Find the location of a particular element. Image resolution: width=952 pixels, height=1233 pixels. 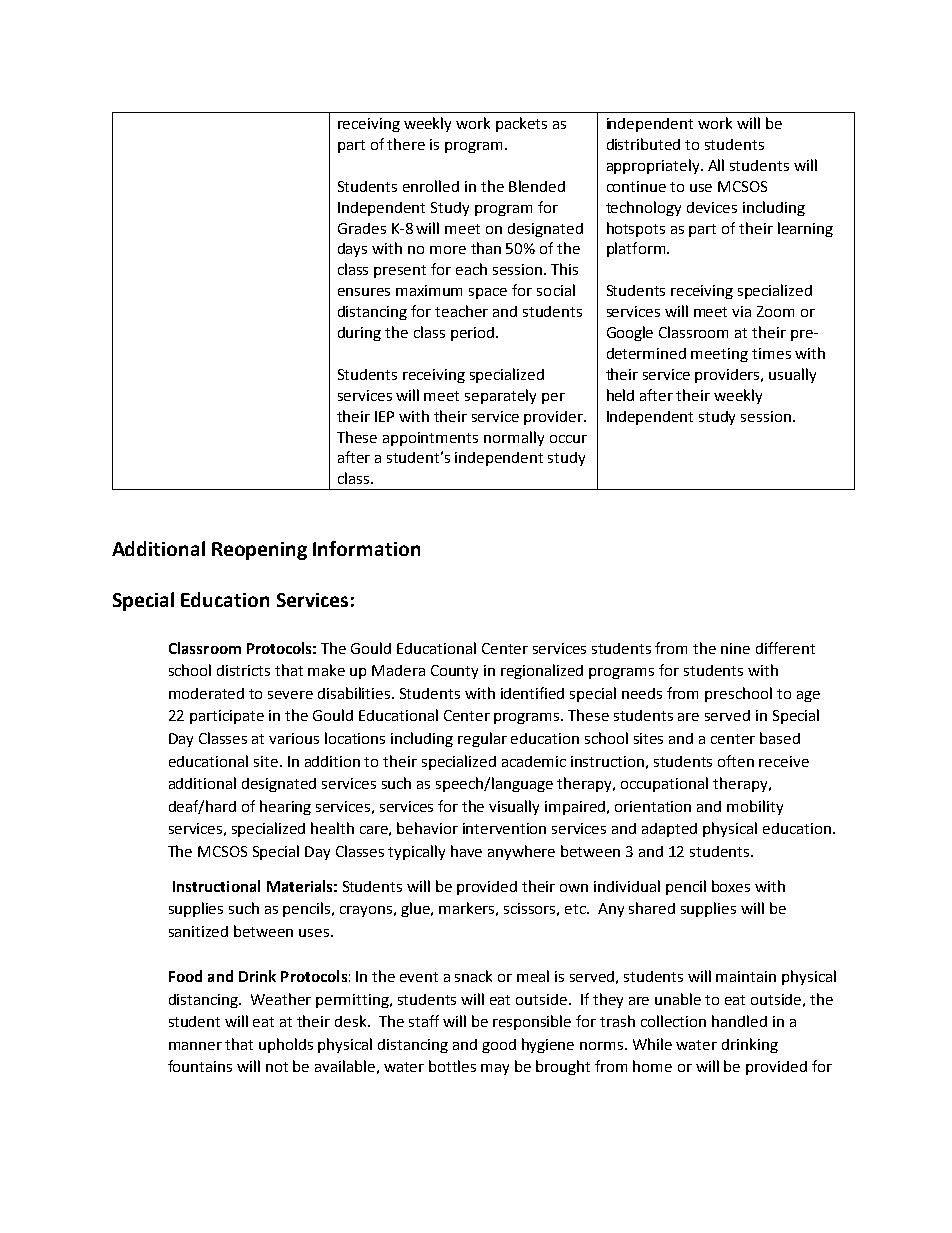

during is located at coordinates (359, 334).
